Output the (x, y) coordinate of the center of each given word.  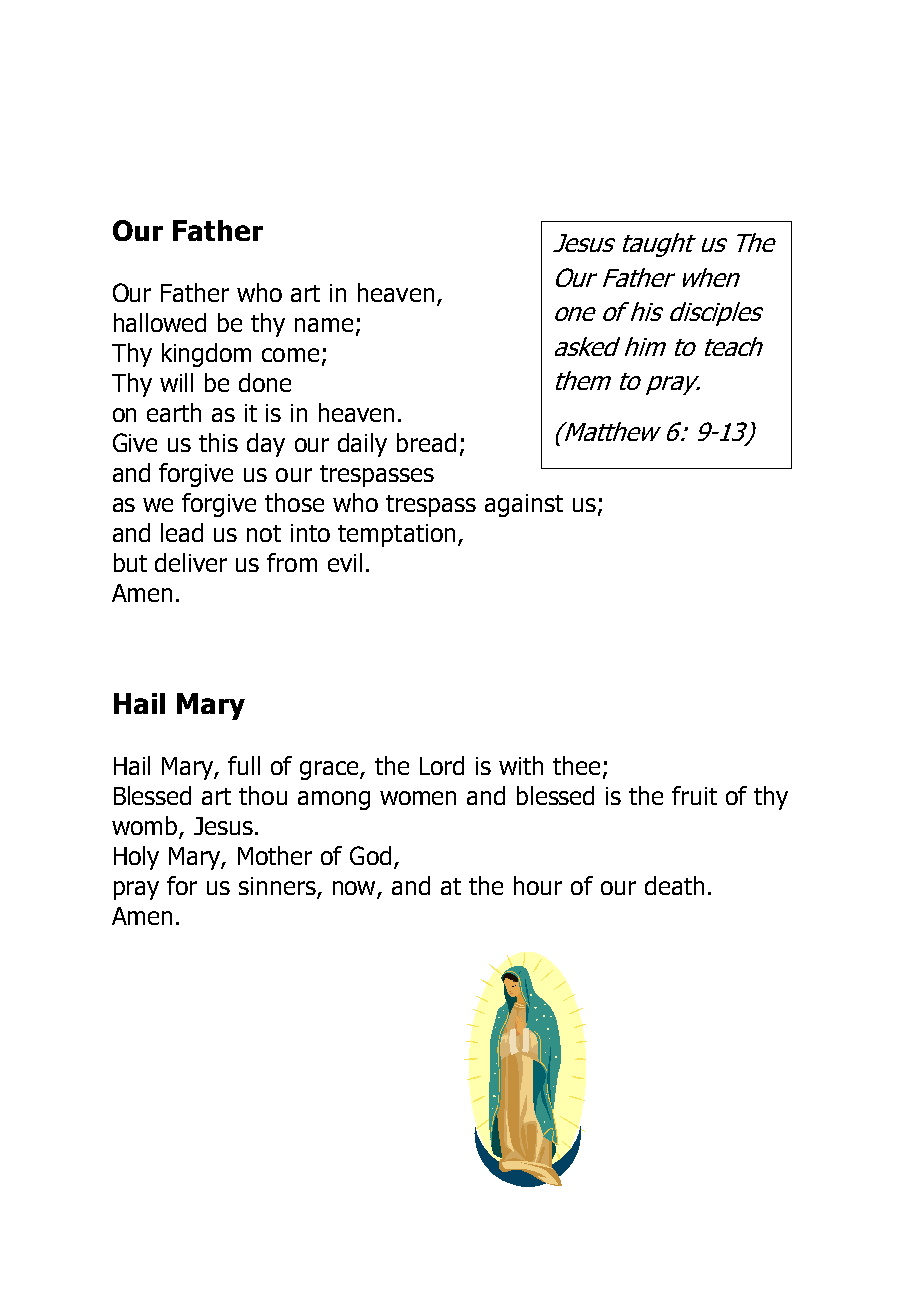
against (524, 505)
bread (426, 442)
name (324, 325)
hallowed (160, 322)
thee (576, 765)
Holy (136, 858)
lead (182, 532)
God (372, 857)
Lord (442, 765)
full (244, 765)
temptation (396, 535)
